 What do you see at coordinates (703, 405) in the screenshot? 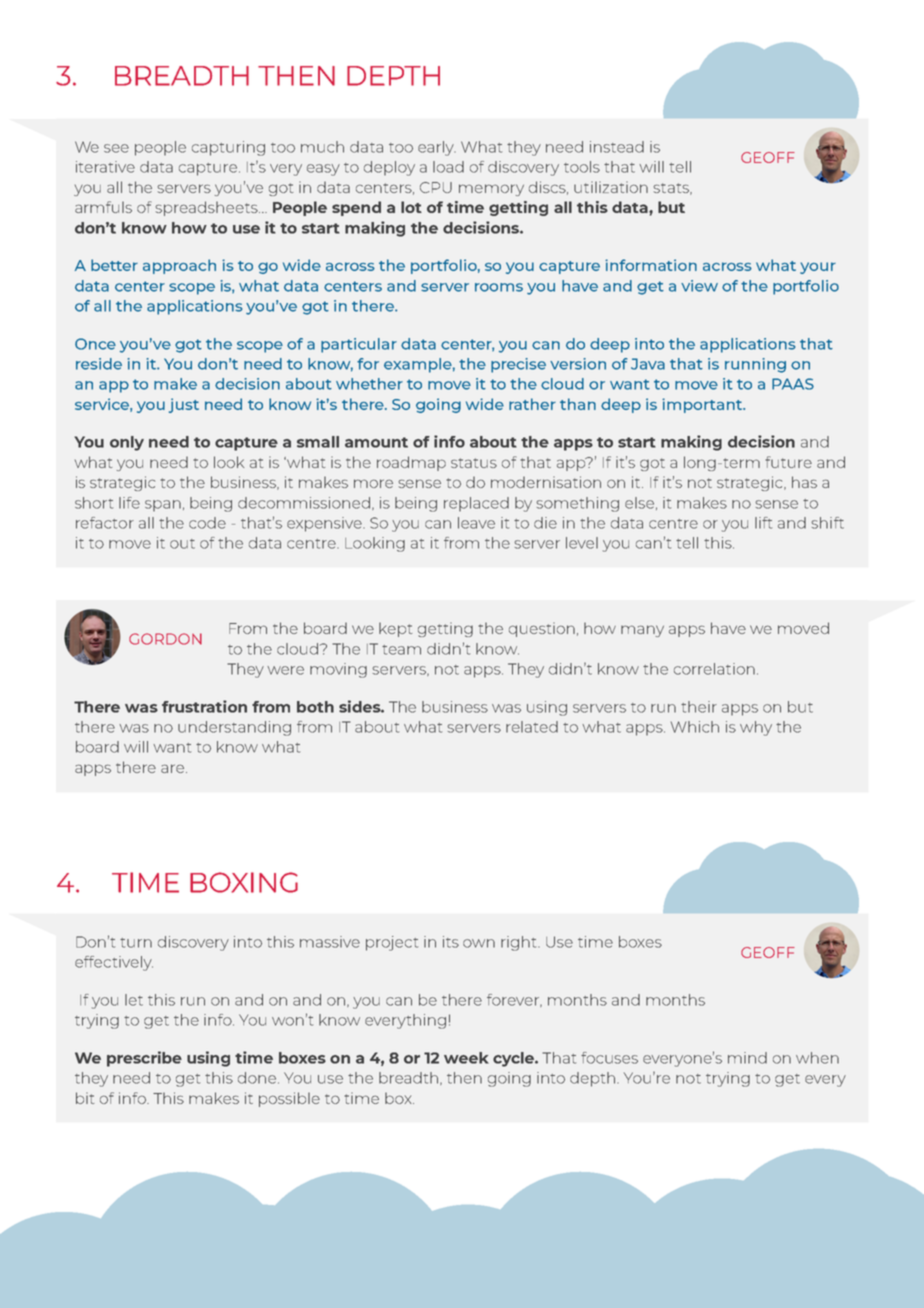
I see `important` at bounding box center [703, 405].
